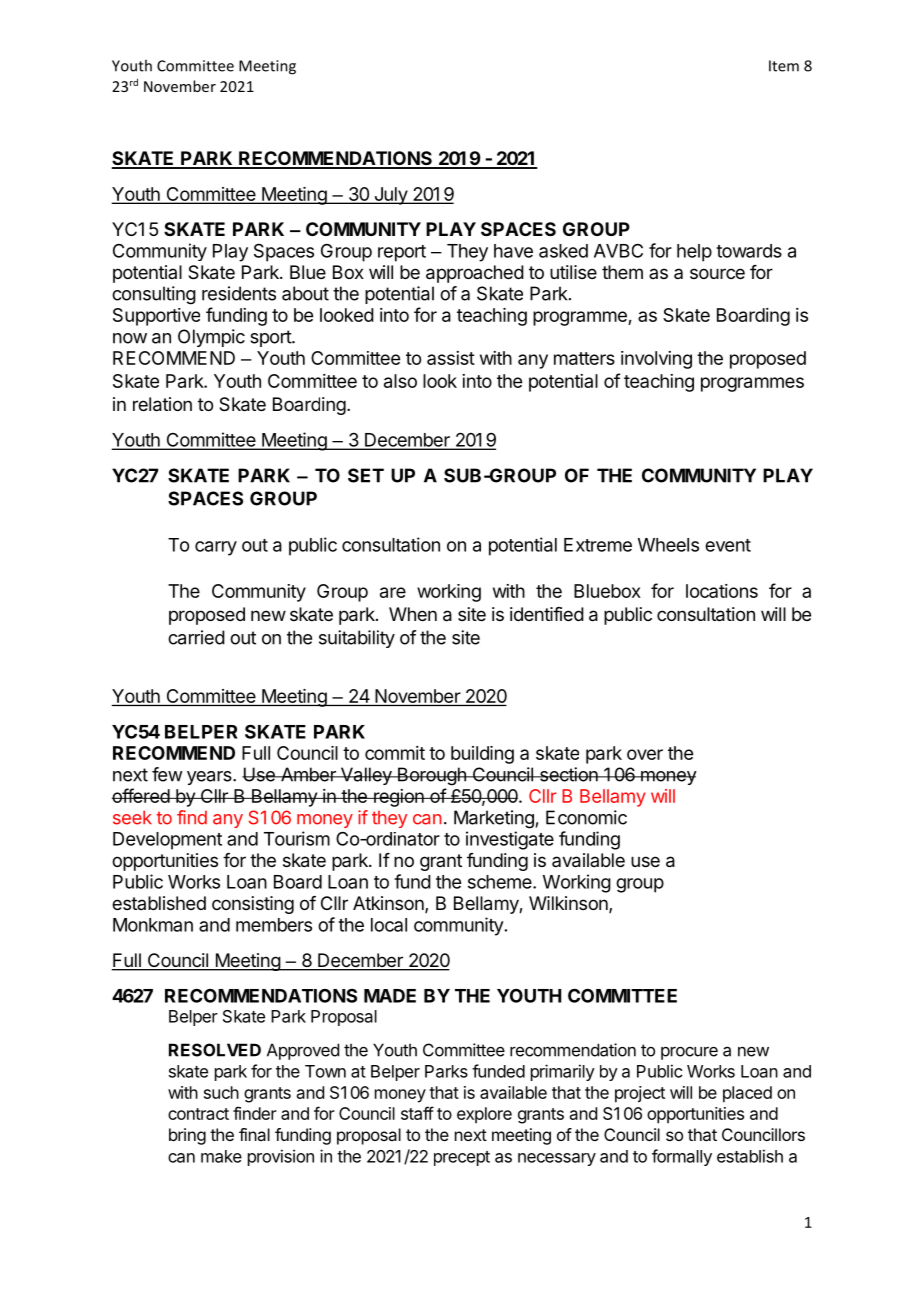  Describe the element at coordinates (390, 196) in the document. I see `July` at that location.
